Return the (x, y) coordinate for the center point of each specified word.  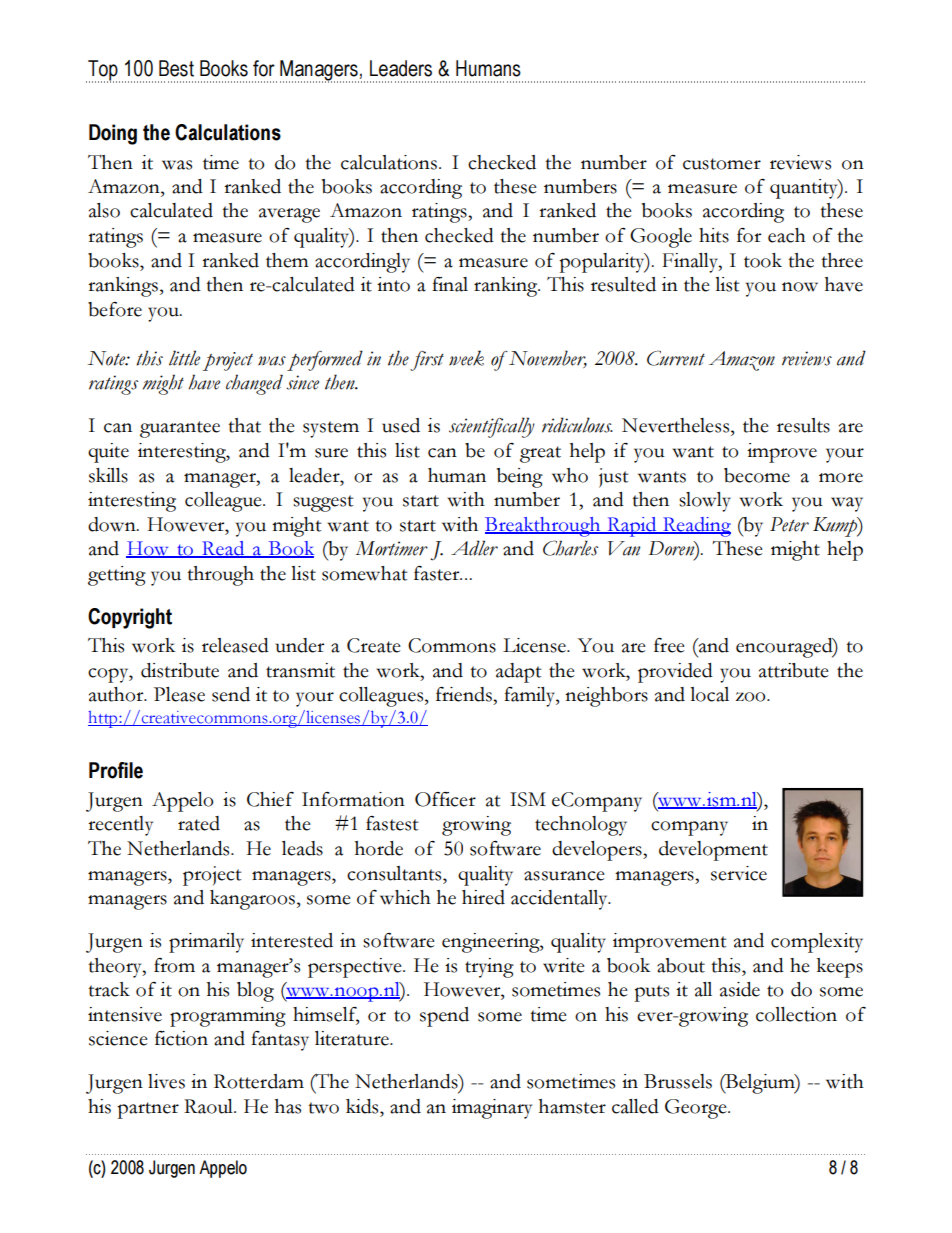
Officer (445, 799)
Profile (116, 770)
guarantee (180, 429)
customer (722, 164)
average (289, 215)
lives (166, 1081)
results (803, 425)
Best (176, 68)
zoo (752, 697)
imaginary (492, 1109)
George (697, 1109)
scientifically (492, 427)
